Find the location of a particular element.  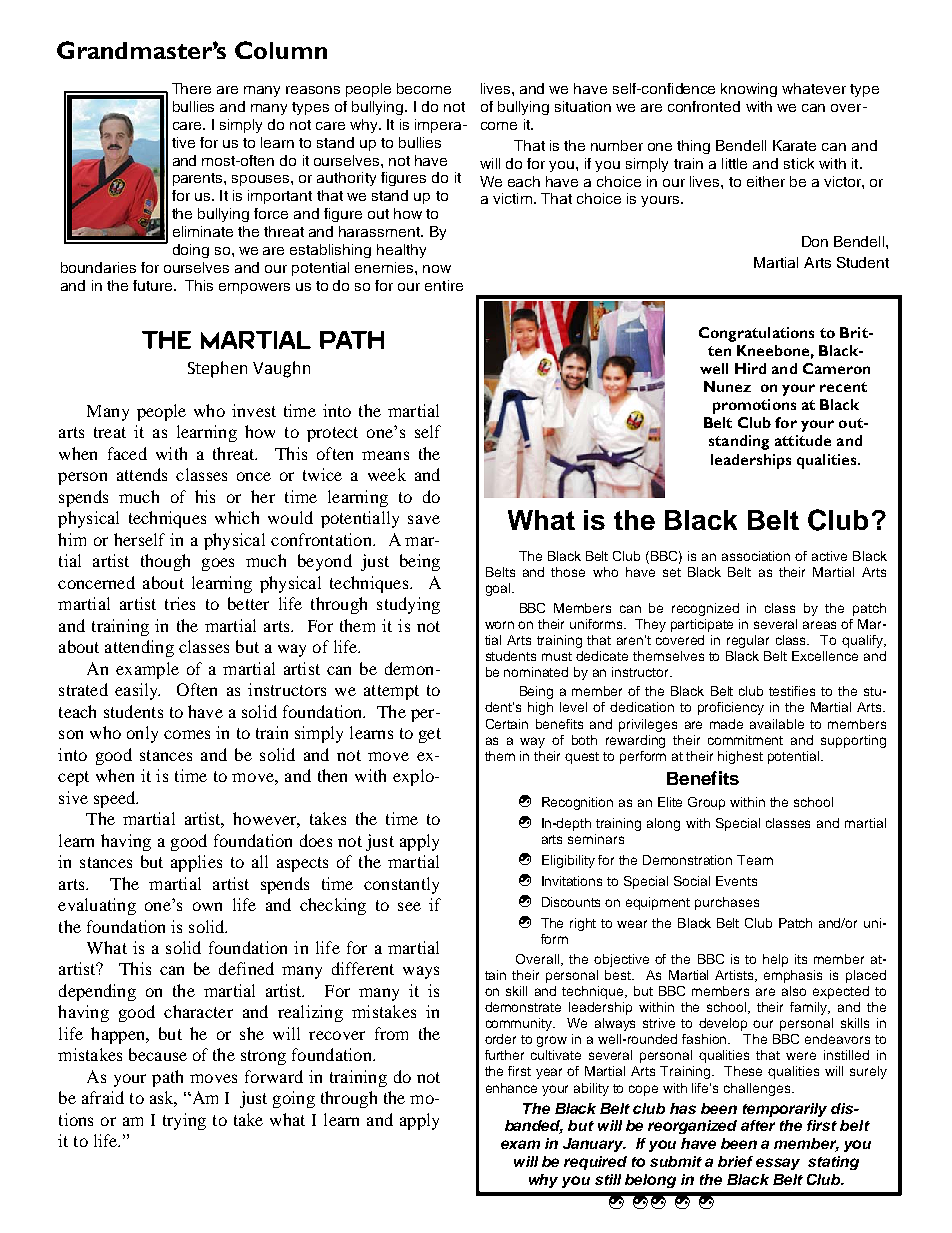

get is located at coordinates (430, 735).
